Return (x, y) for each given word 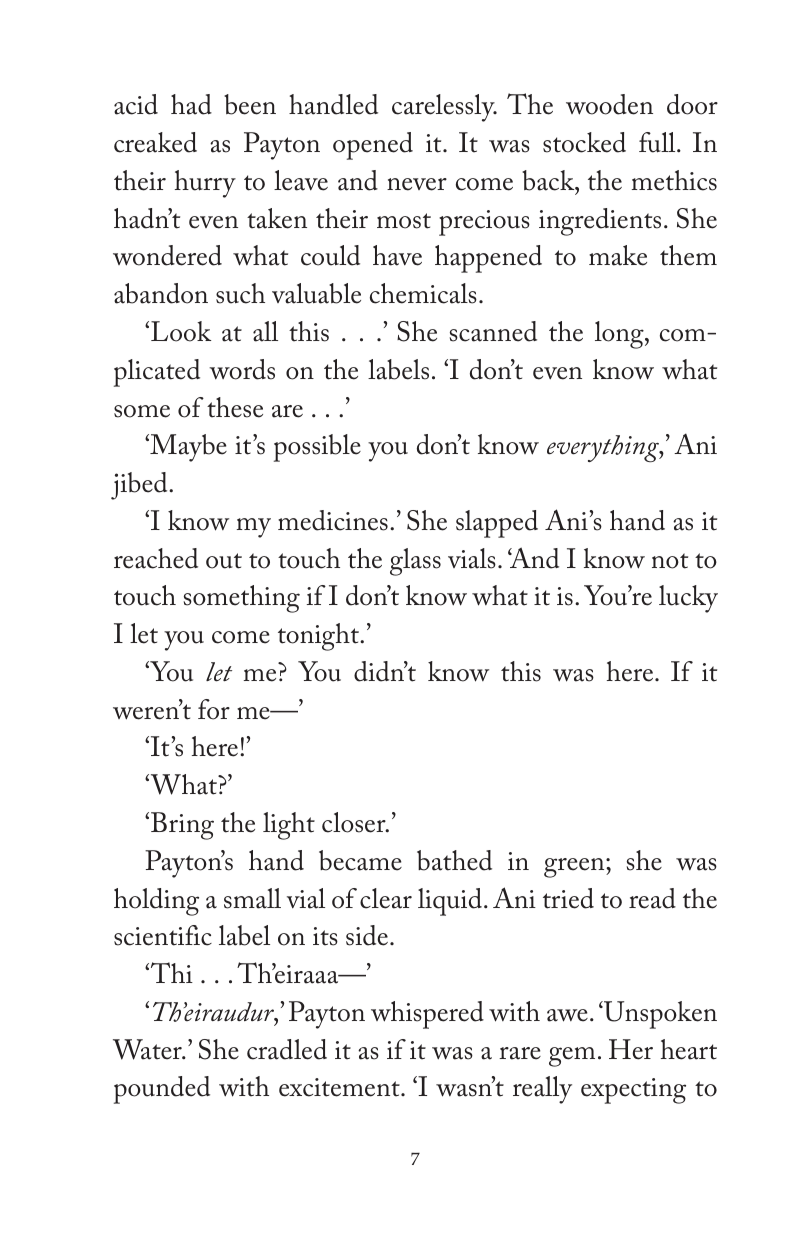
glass (415, 562)
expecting (633, 1091)
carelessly (444, 108)
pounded (162, 1090)
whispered (427, 1015)
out (224, 561)
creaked (155, 142)
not (670, 561)
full (658, 142)
